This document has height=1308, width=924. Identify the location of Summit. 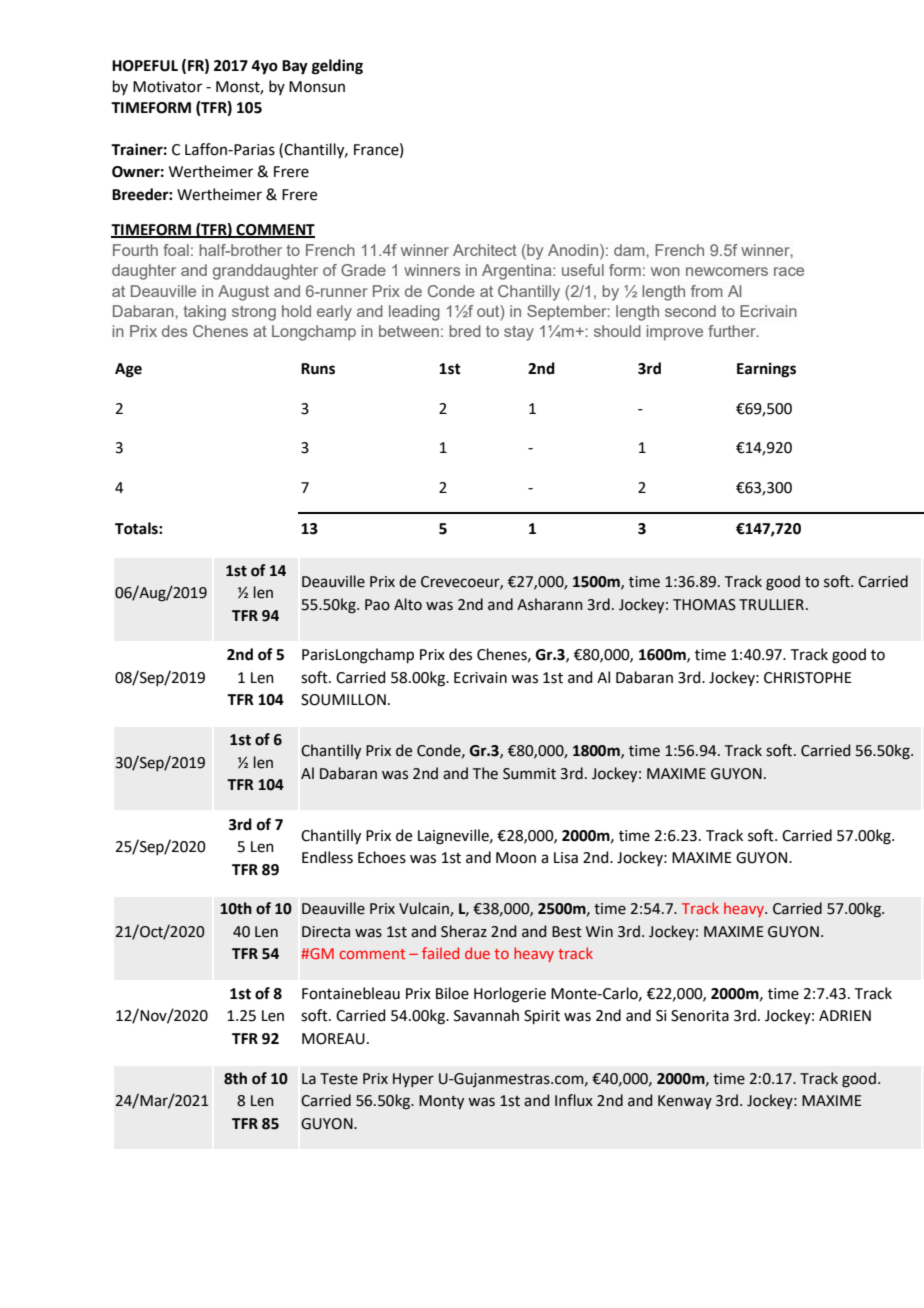
(529, 774).
